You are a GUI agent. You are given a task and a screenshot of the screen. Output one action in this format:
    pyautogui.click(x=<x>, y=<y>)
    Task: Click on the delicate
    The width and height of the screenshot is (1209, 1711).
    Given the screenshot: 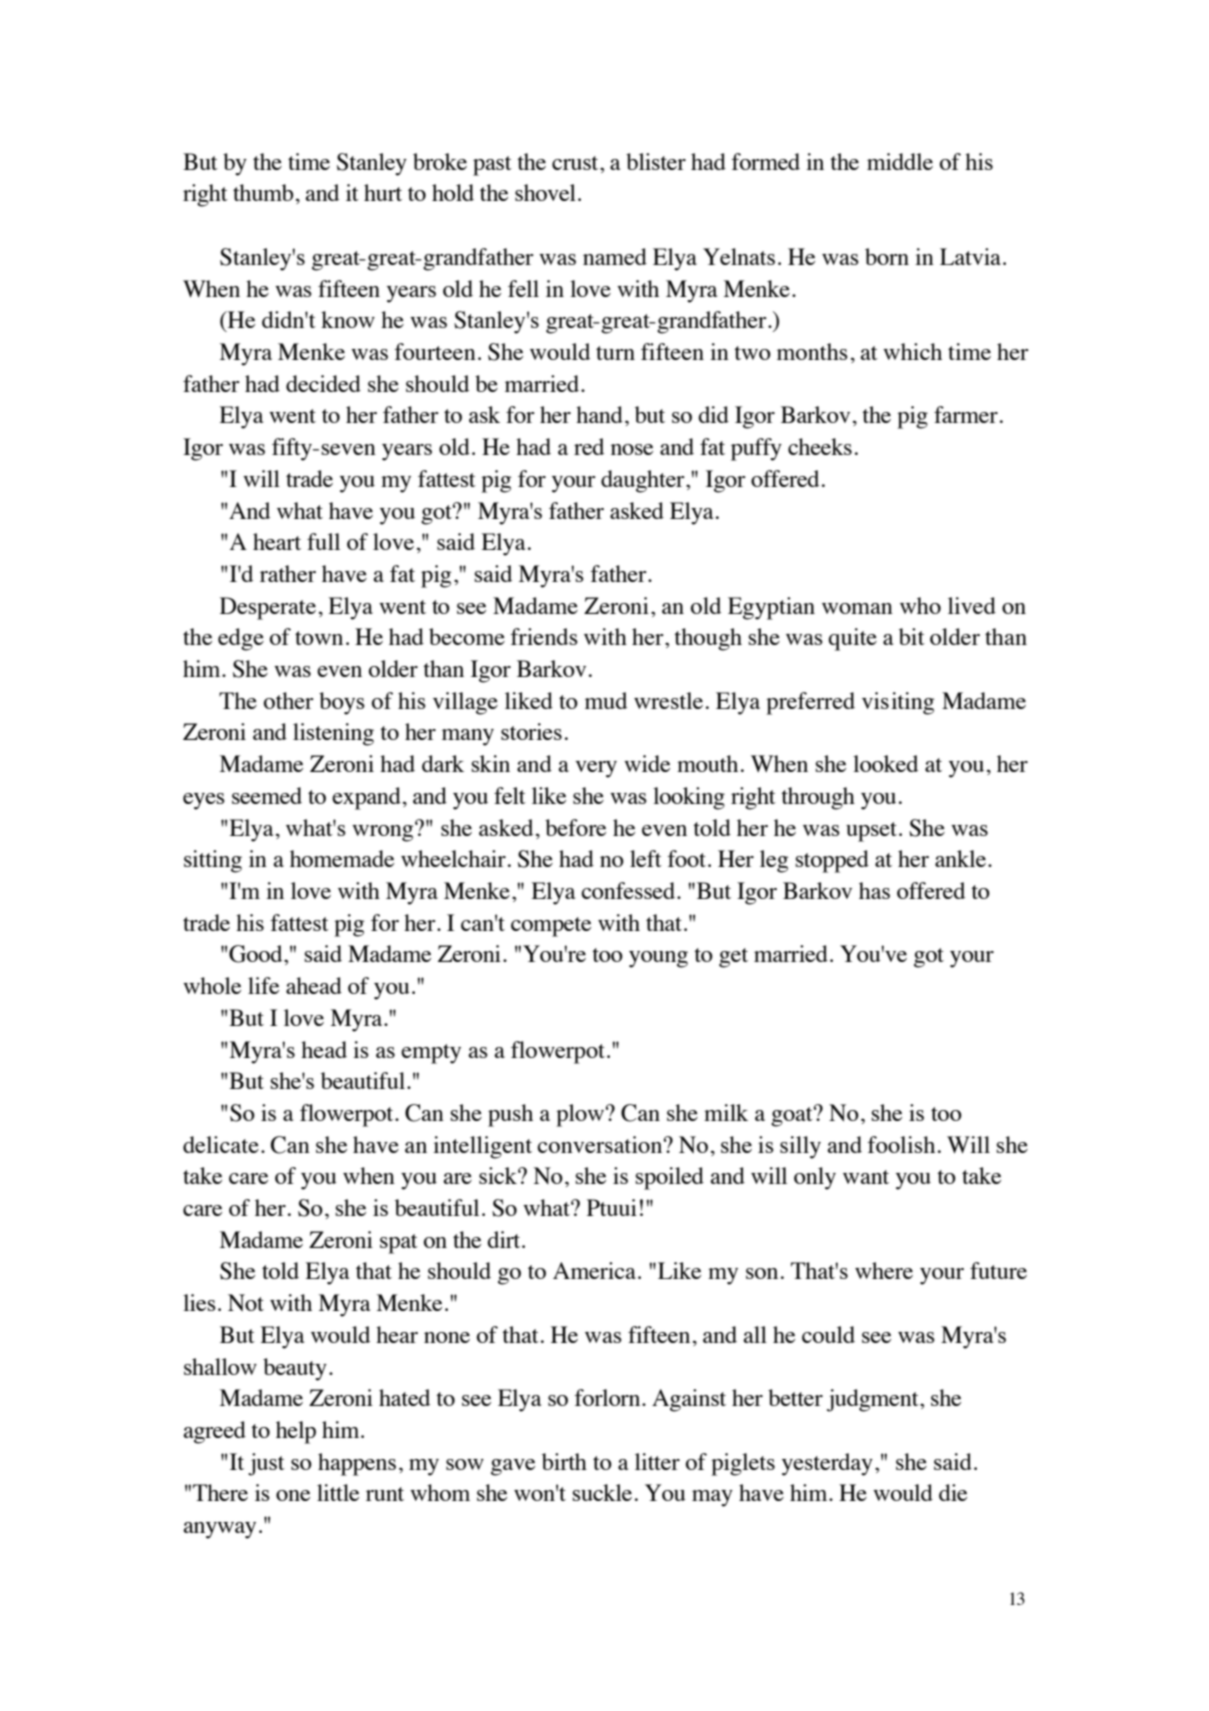 What is the action you would take?
    pyautogui.click(x=221, y=1144)
